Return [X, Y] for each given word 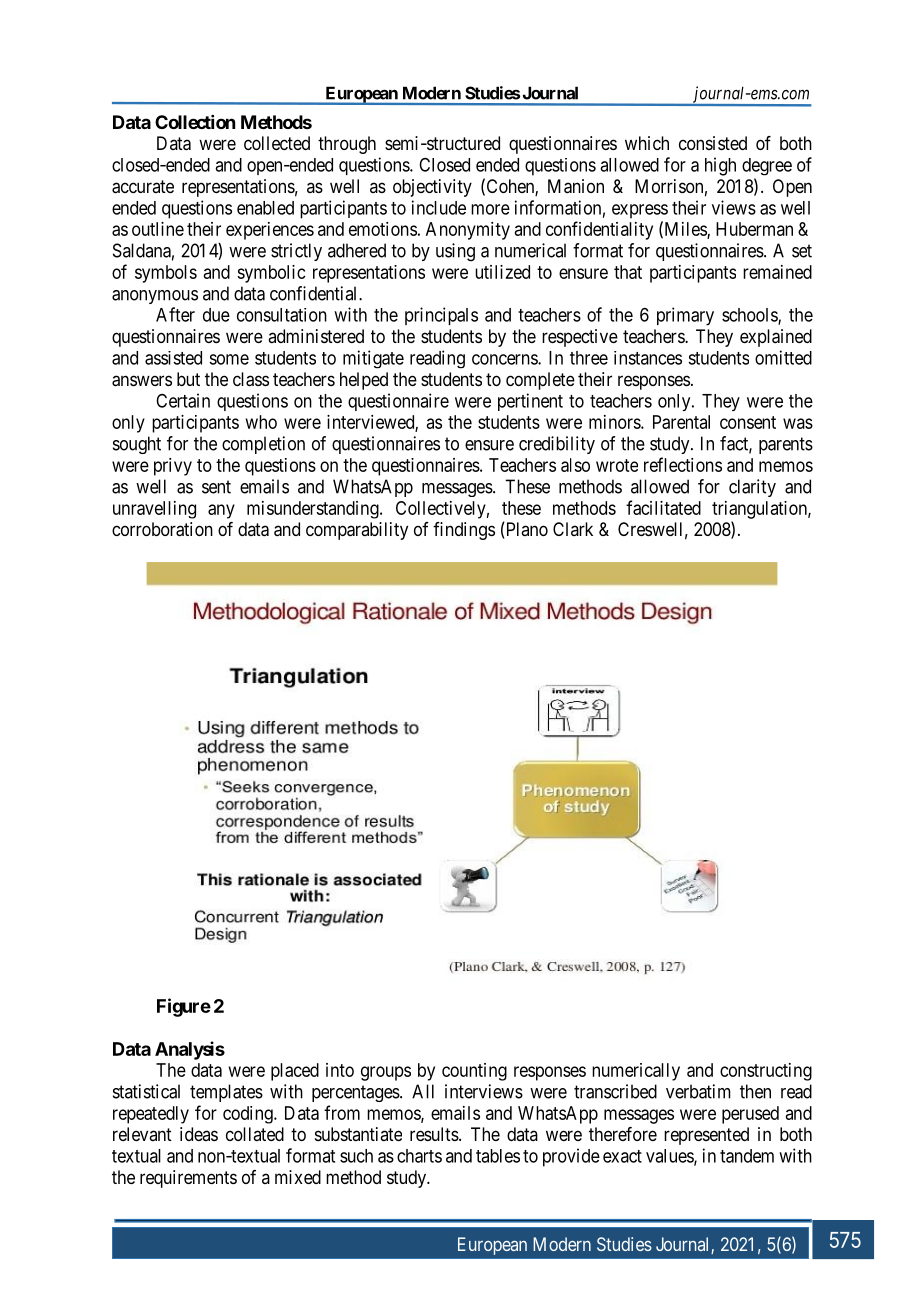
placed [295, 1072]
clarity [752, 488]
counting [474, 1072]
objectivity [432, 188]
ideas [199, 1134]
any [221, 511]
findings [464, 531]
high [720, 166]
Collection [195, 122]
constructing [766, 1072]
